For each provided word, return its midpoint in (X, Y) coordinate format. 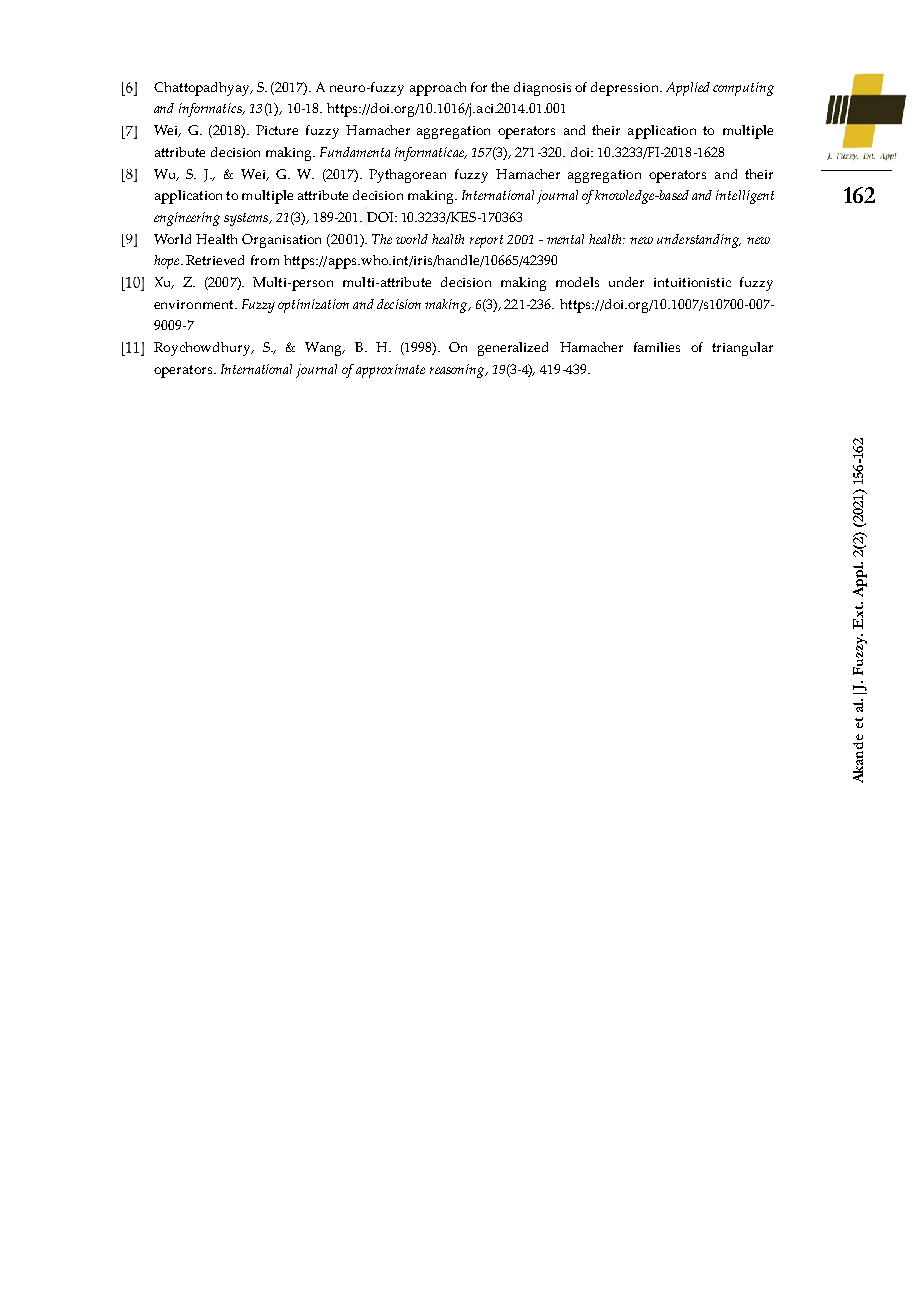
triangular (742, 349)
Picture (277, 130)
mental (565, 239)
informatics (211, 110)
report (486, 241)
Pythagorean (407, 176)
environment (195, 304)
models (577, 282)
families (657, 347)
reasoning (458, 371)
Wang (325, 349)
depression (626, 89)
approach (438, 89)
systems (247, 219)
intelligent (745, 197)
